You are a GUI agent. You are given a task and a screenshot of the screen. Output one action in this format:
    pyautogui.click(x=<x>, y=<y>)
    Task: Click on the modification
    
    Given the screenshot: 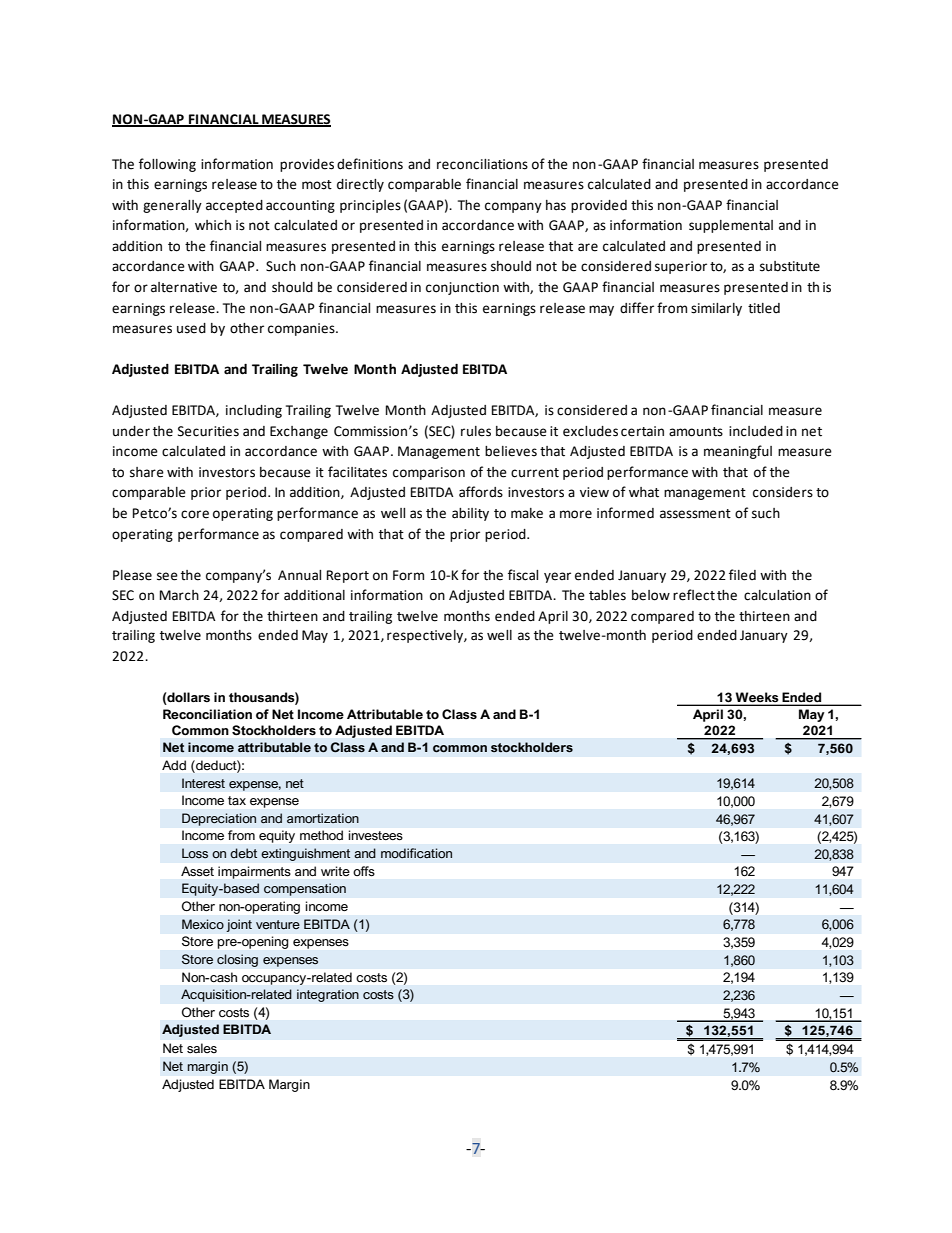 What is the action you would take?
    pyautogui.click(x=416, y=853)
